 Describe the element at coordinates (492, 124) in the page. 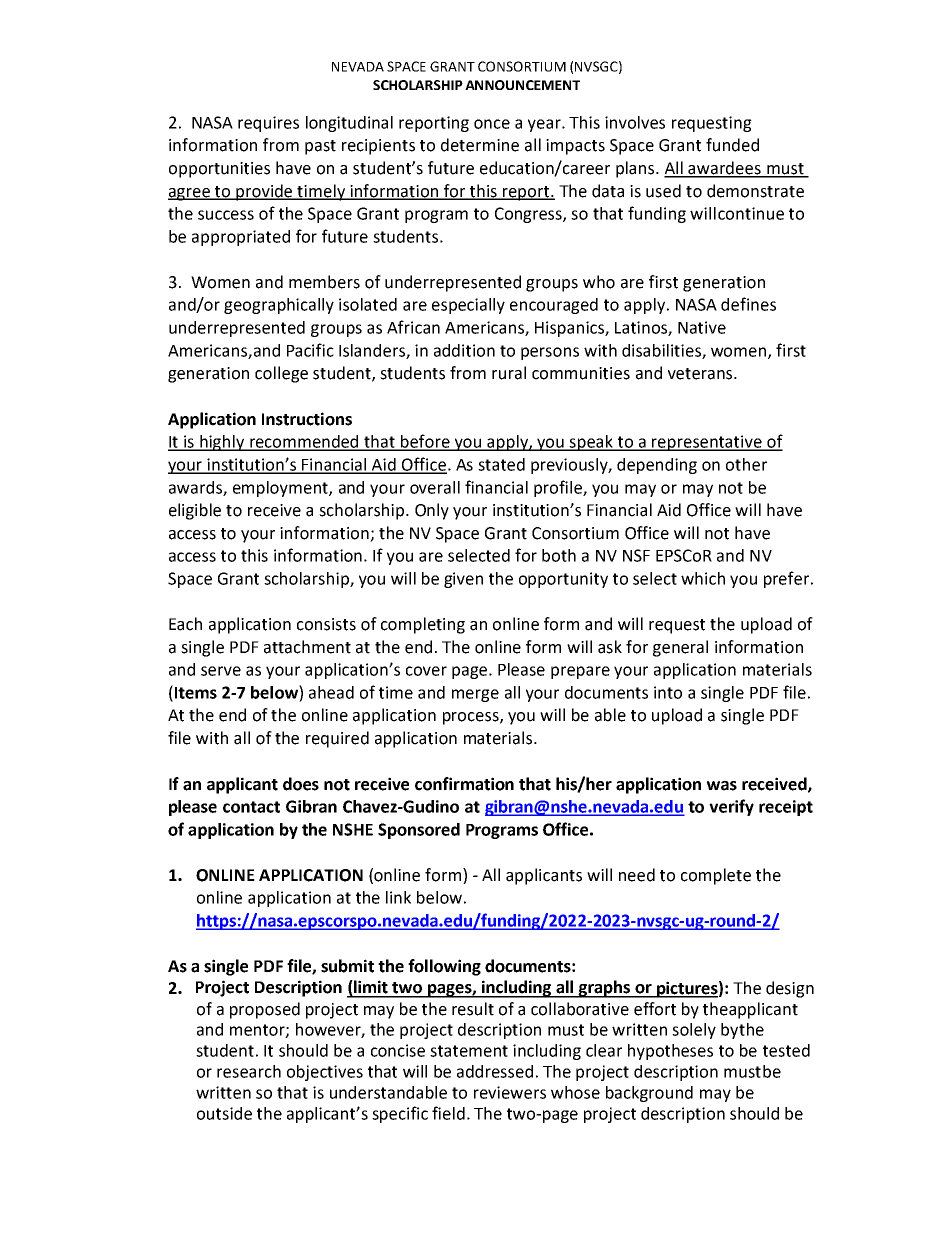

I see `once` at that location.
